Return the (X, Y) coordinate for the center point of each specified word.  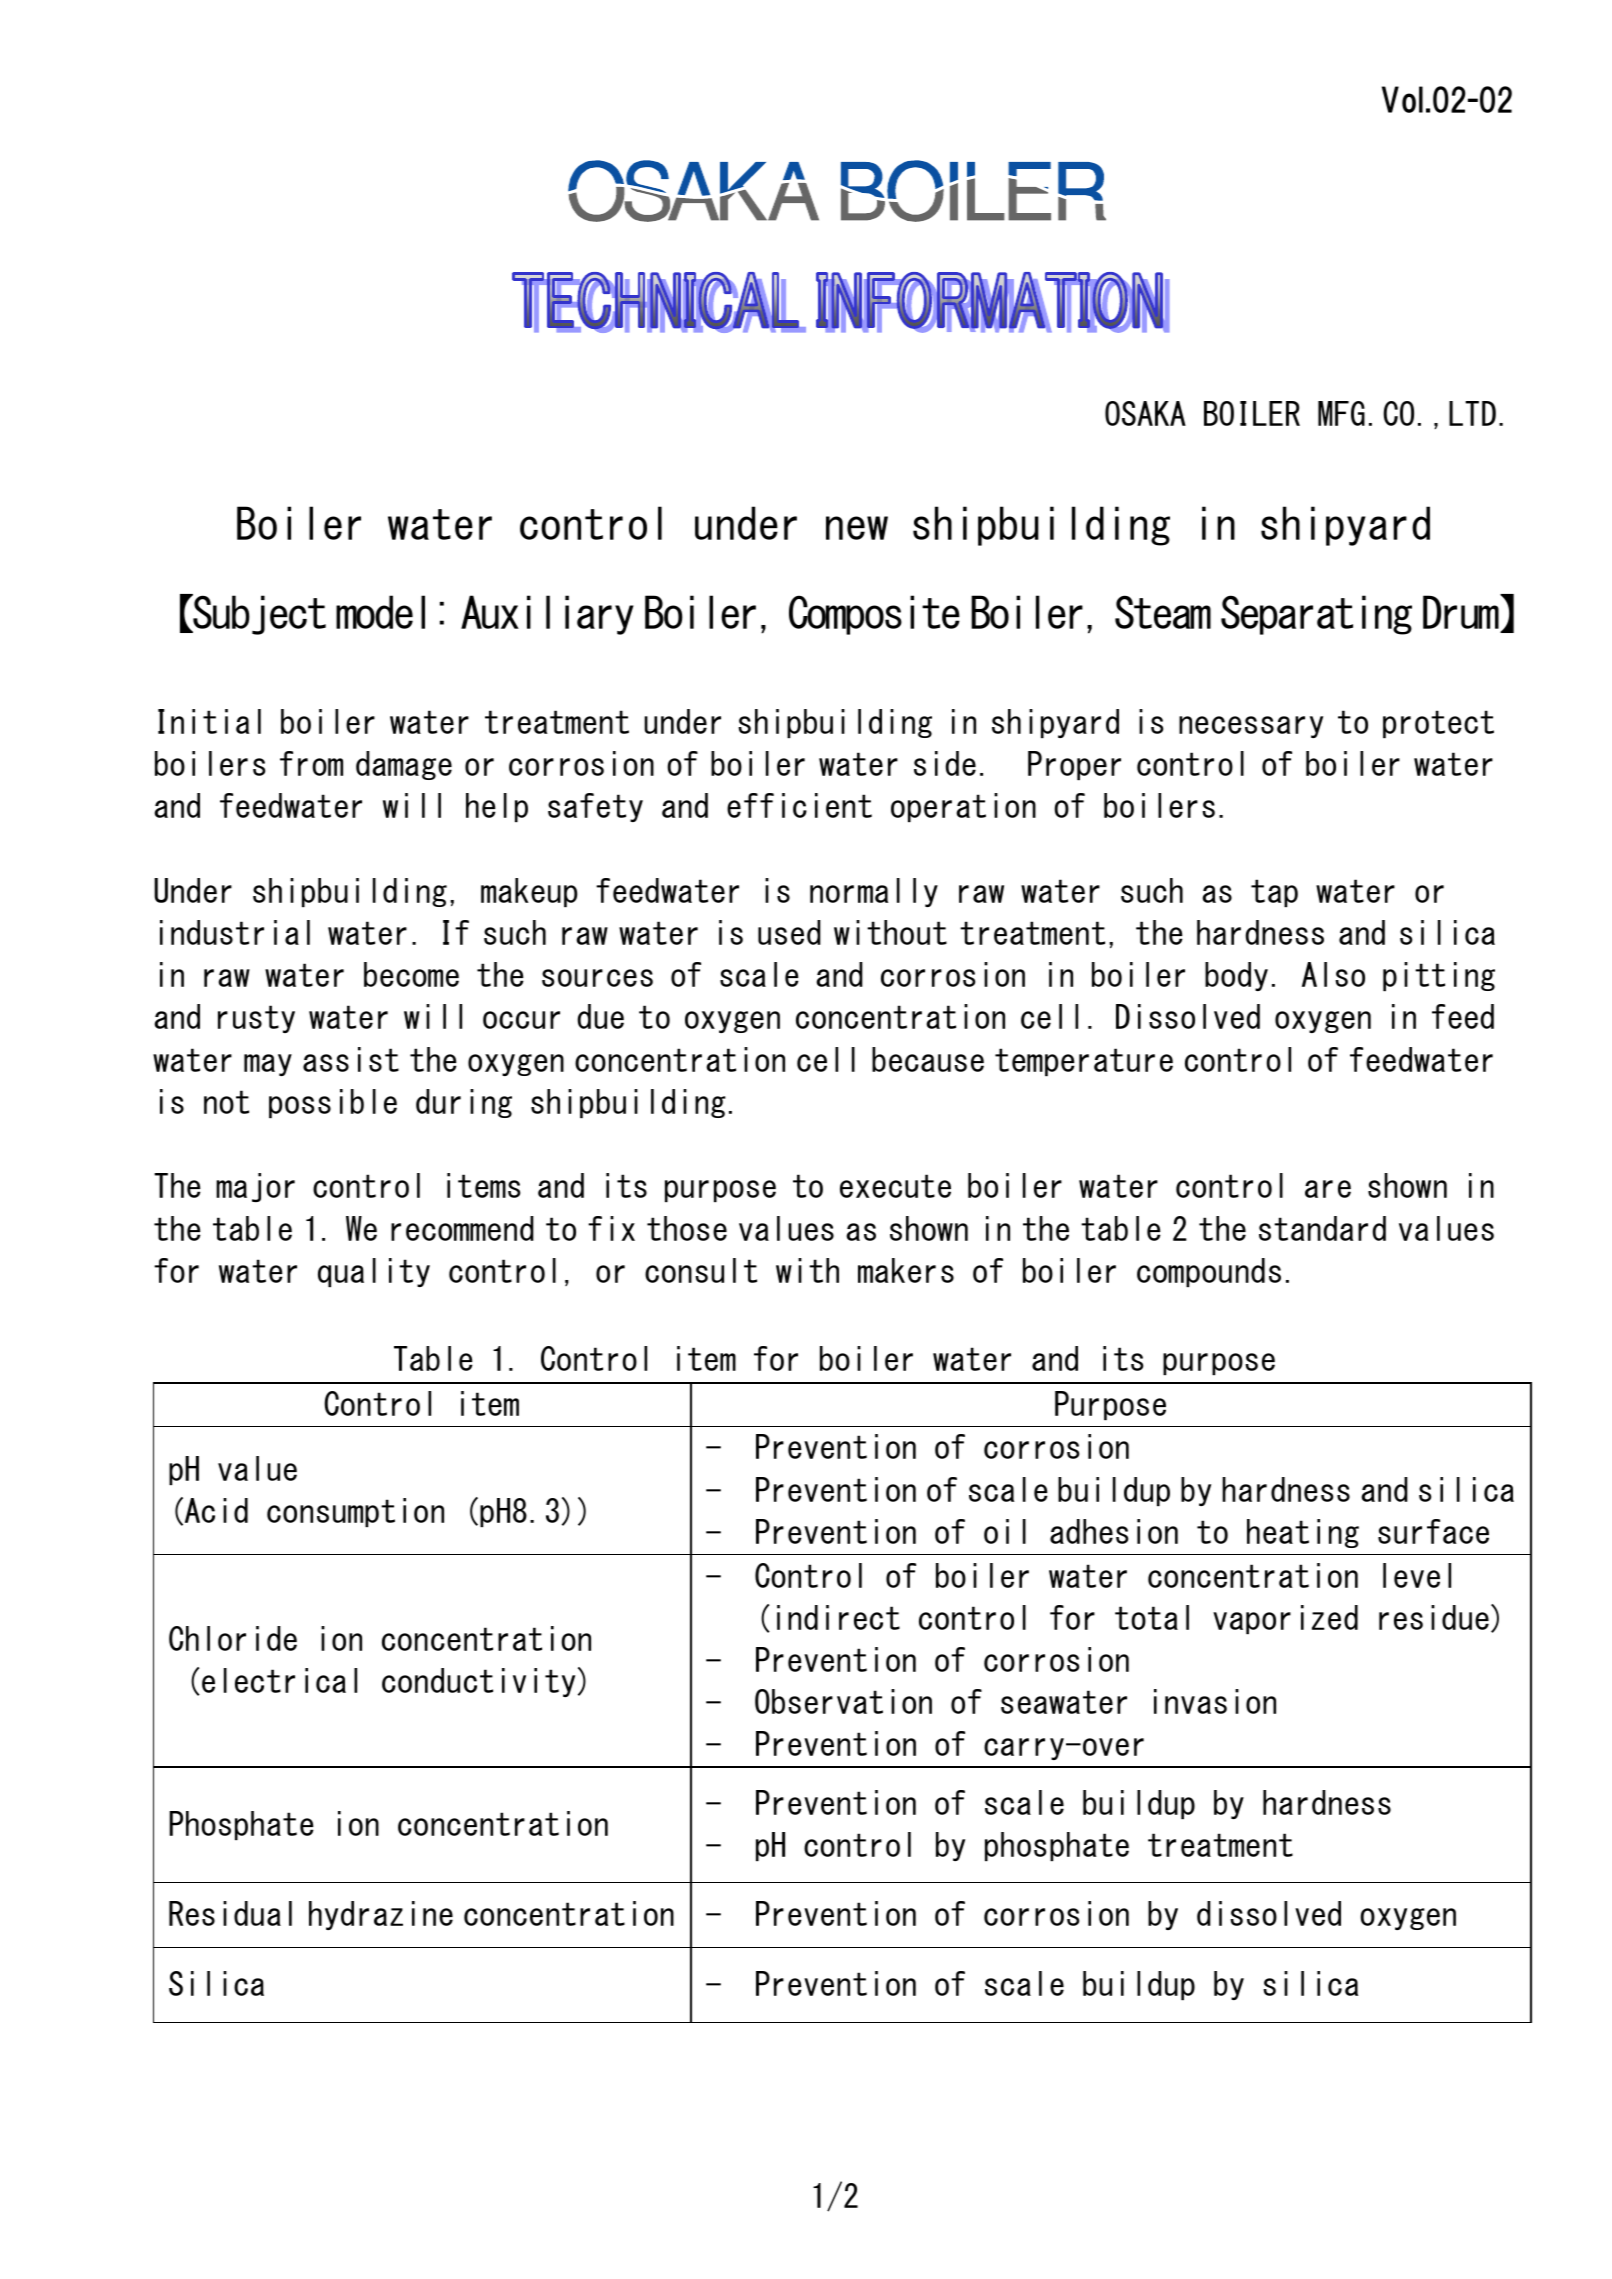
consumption (355, 1512)
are (1328, 1189)
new (857, 528)
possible (333, 1103)
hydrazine (381, 1915)
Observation (843, 1701)
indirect (838, 1617)
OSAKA (1145, 413)
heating (1303, 1533)
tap (1274, 893)
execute (895, 1186)
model (380, 612)
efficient (799, 805)
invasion (1215, 1701)
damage (404, 765)
